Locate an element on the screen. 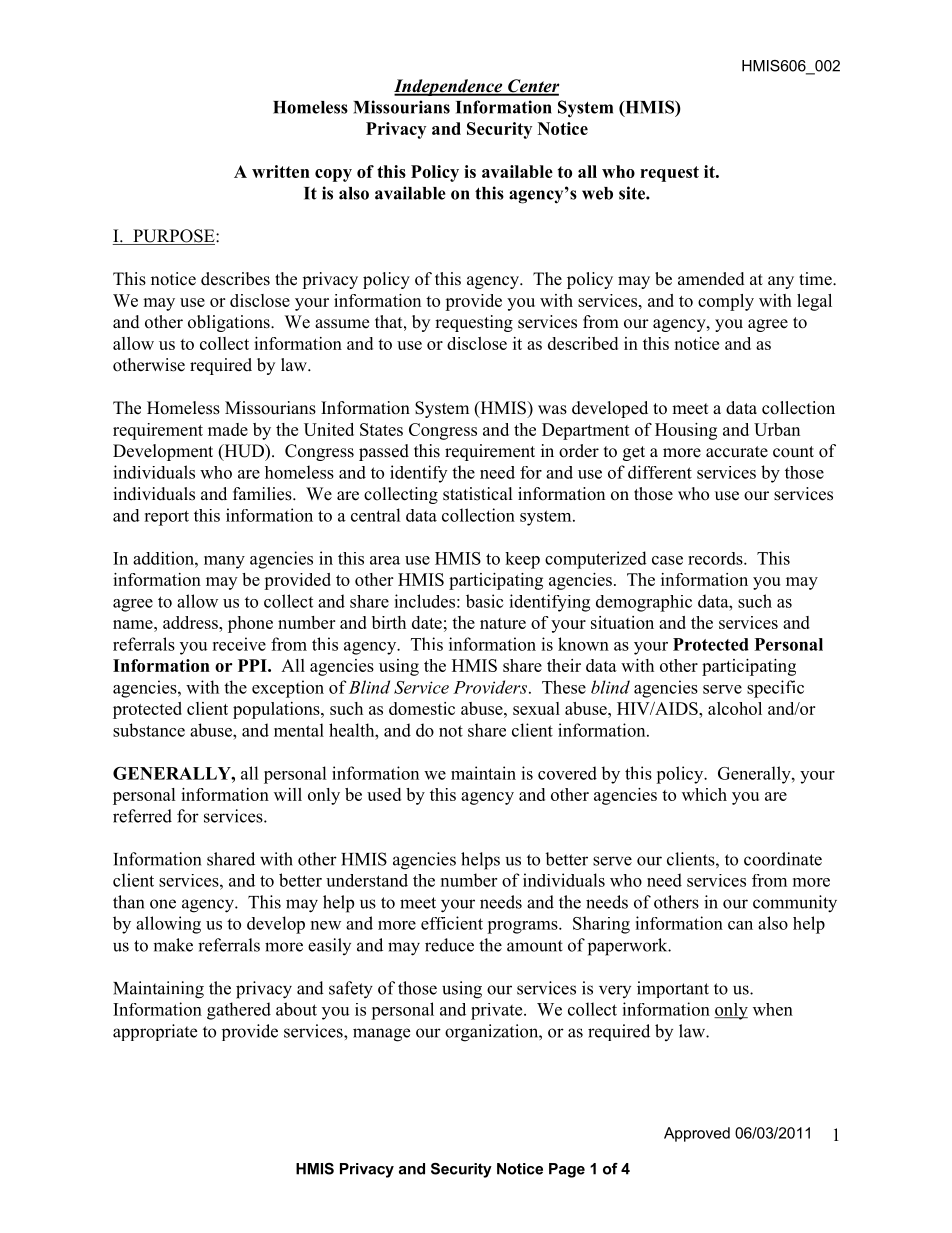 This screenshot has height=1233, width=952. written is located at coordinates (281, 171).
